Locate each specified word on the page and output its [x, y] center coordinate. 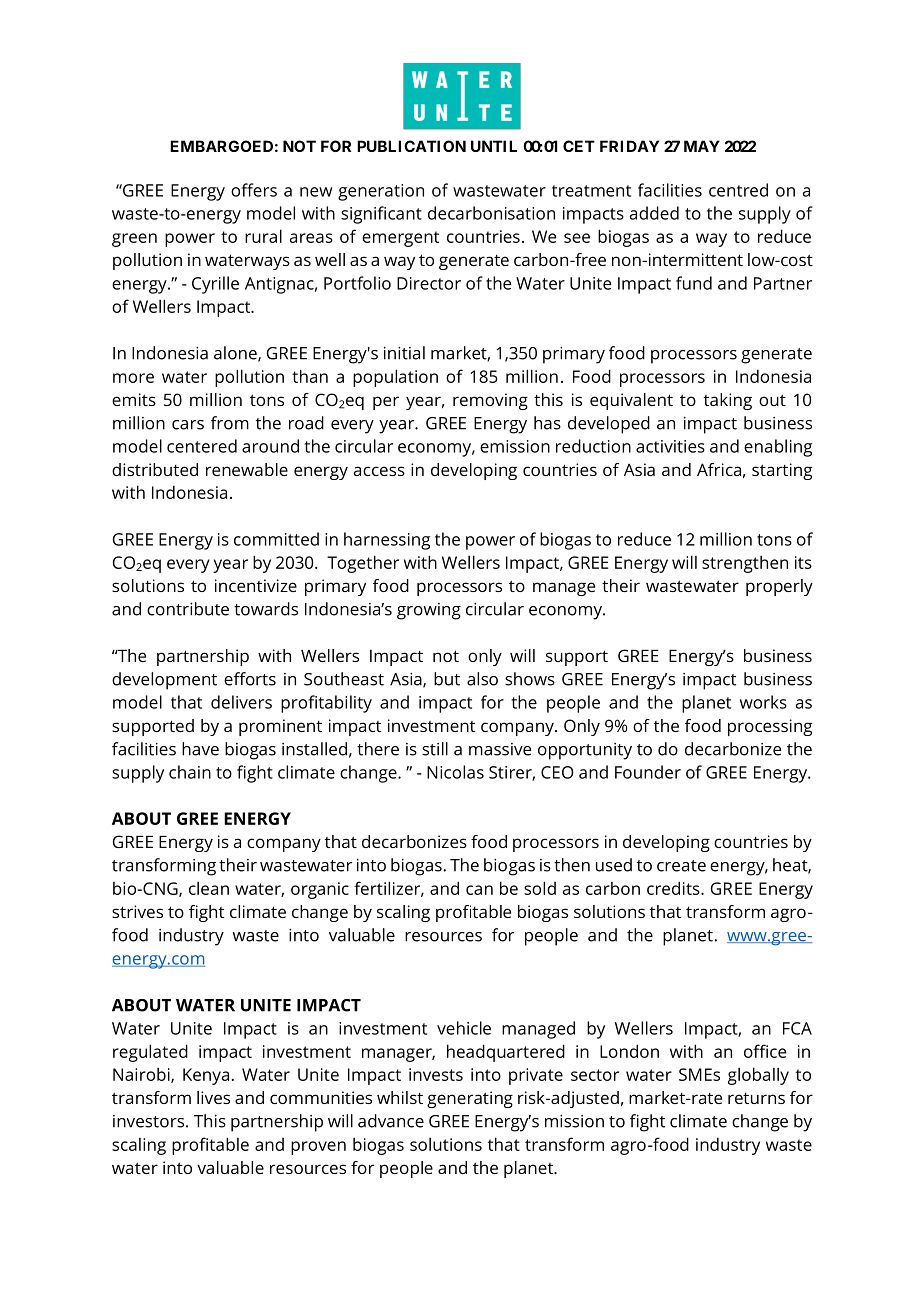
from [230, 423]
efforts [250, 679]
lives [213, 1097]
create [681, 866]
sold [540, 888]
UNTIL [494, 146]
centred [738, 190]
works [763, 702]
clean [209, 888]
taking [728, 401]
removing [490, 401]
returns [756, 1098]
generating [470, 1099]
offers [254, 190]
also [482, 679]
